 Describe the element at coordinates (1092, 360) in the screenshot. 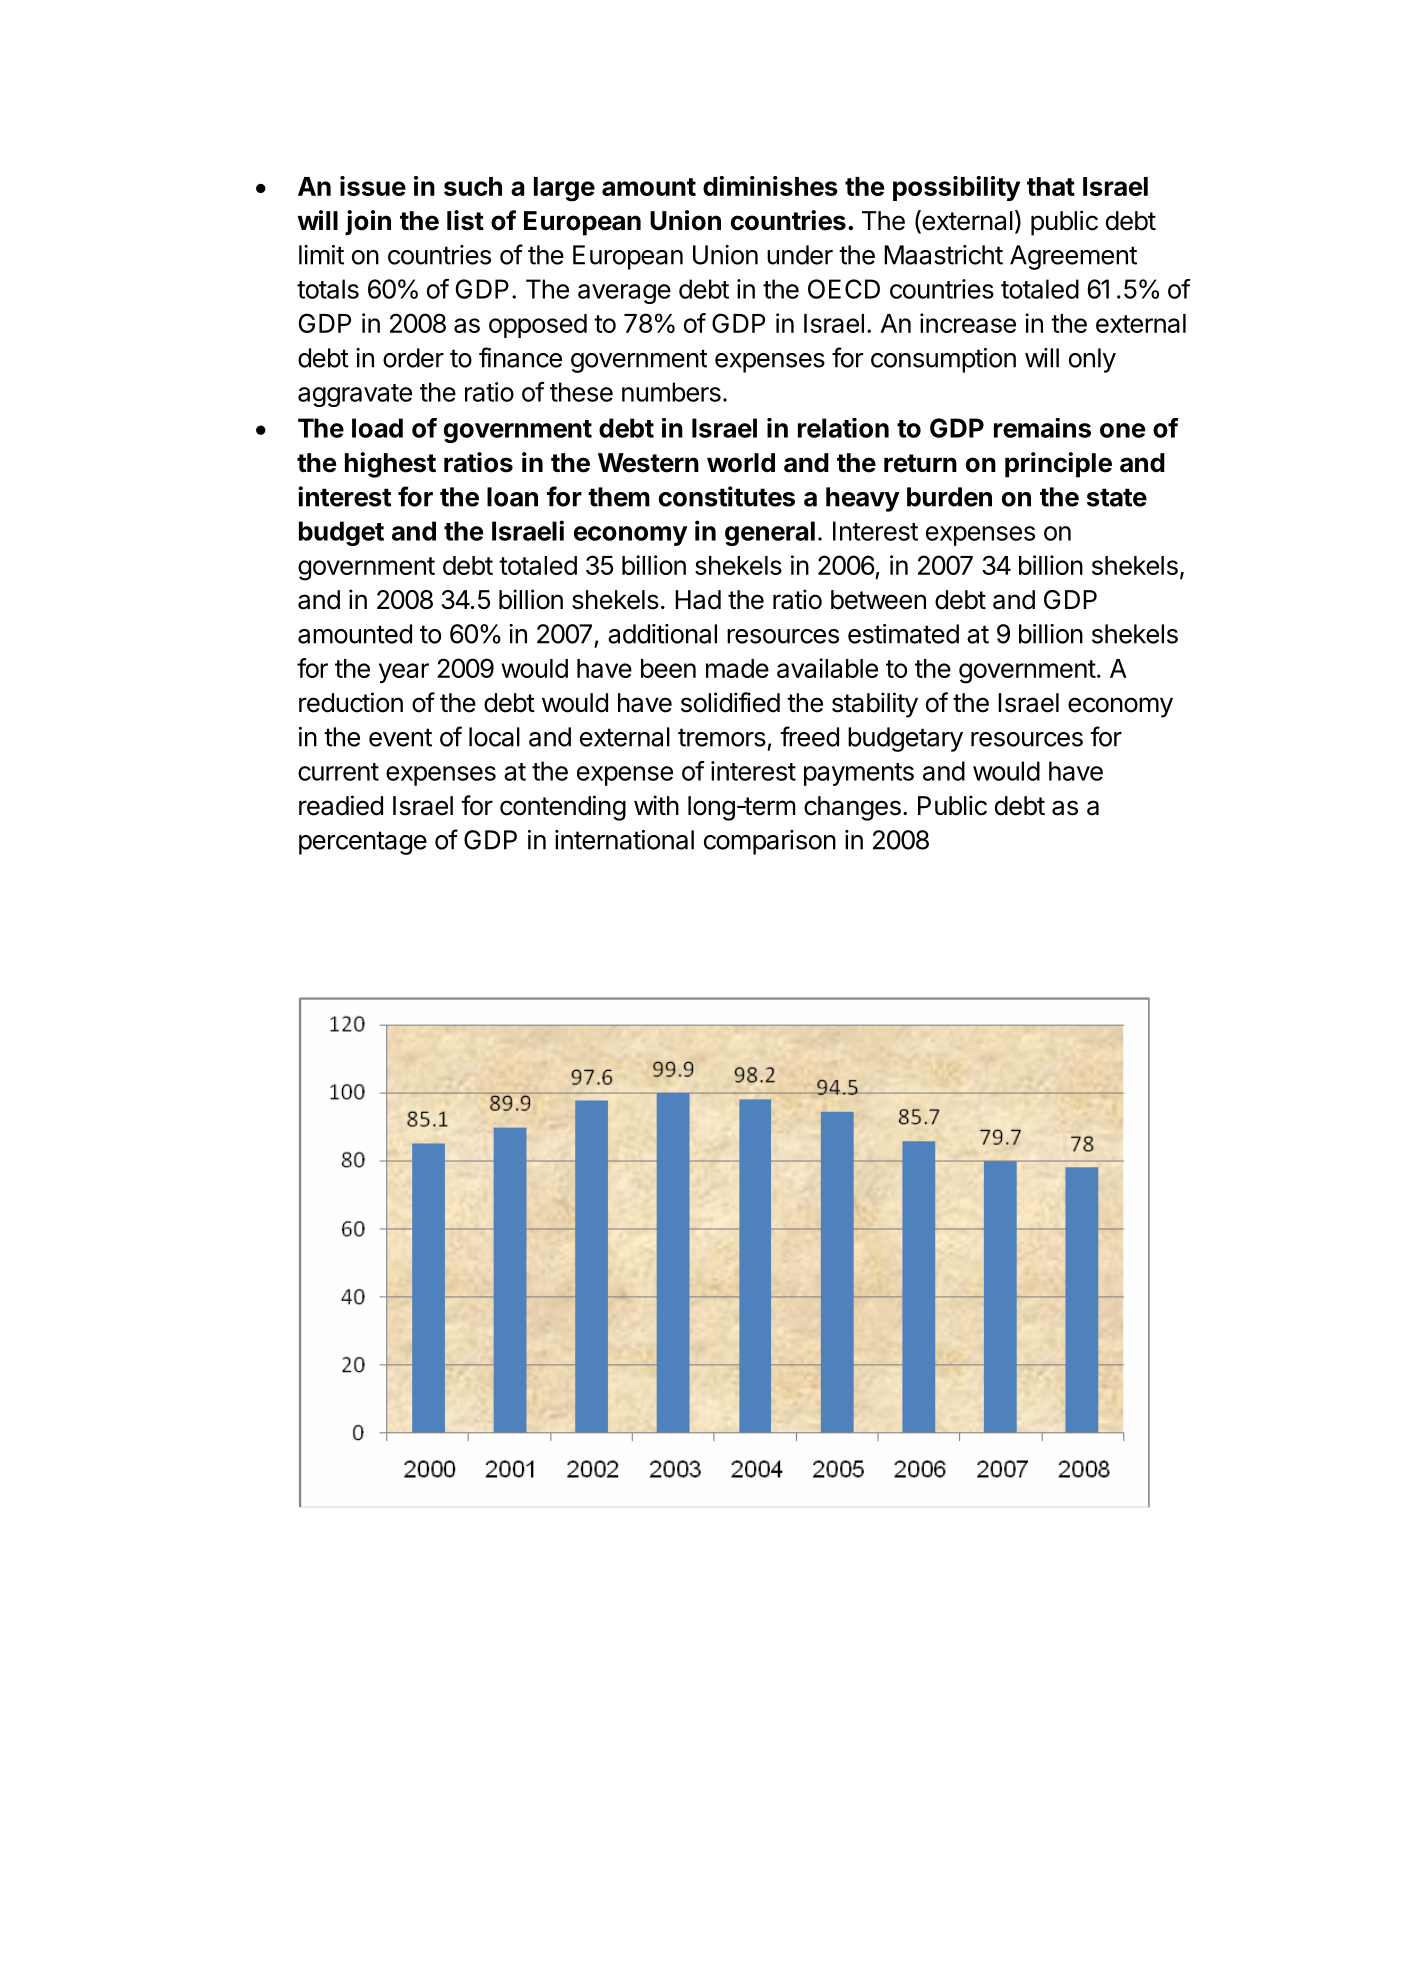

I see `only` at that location.
